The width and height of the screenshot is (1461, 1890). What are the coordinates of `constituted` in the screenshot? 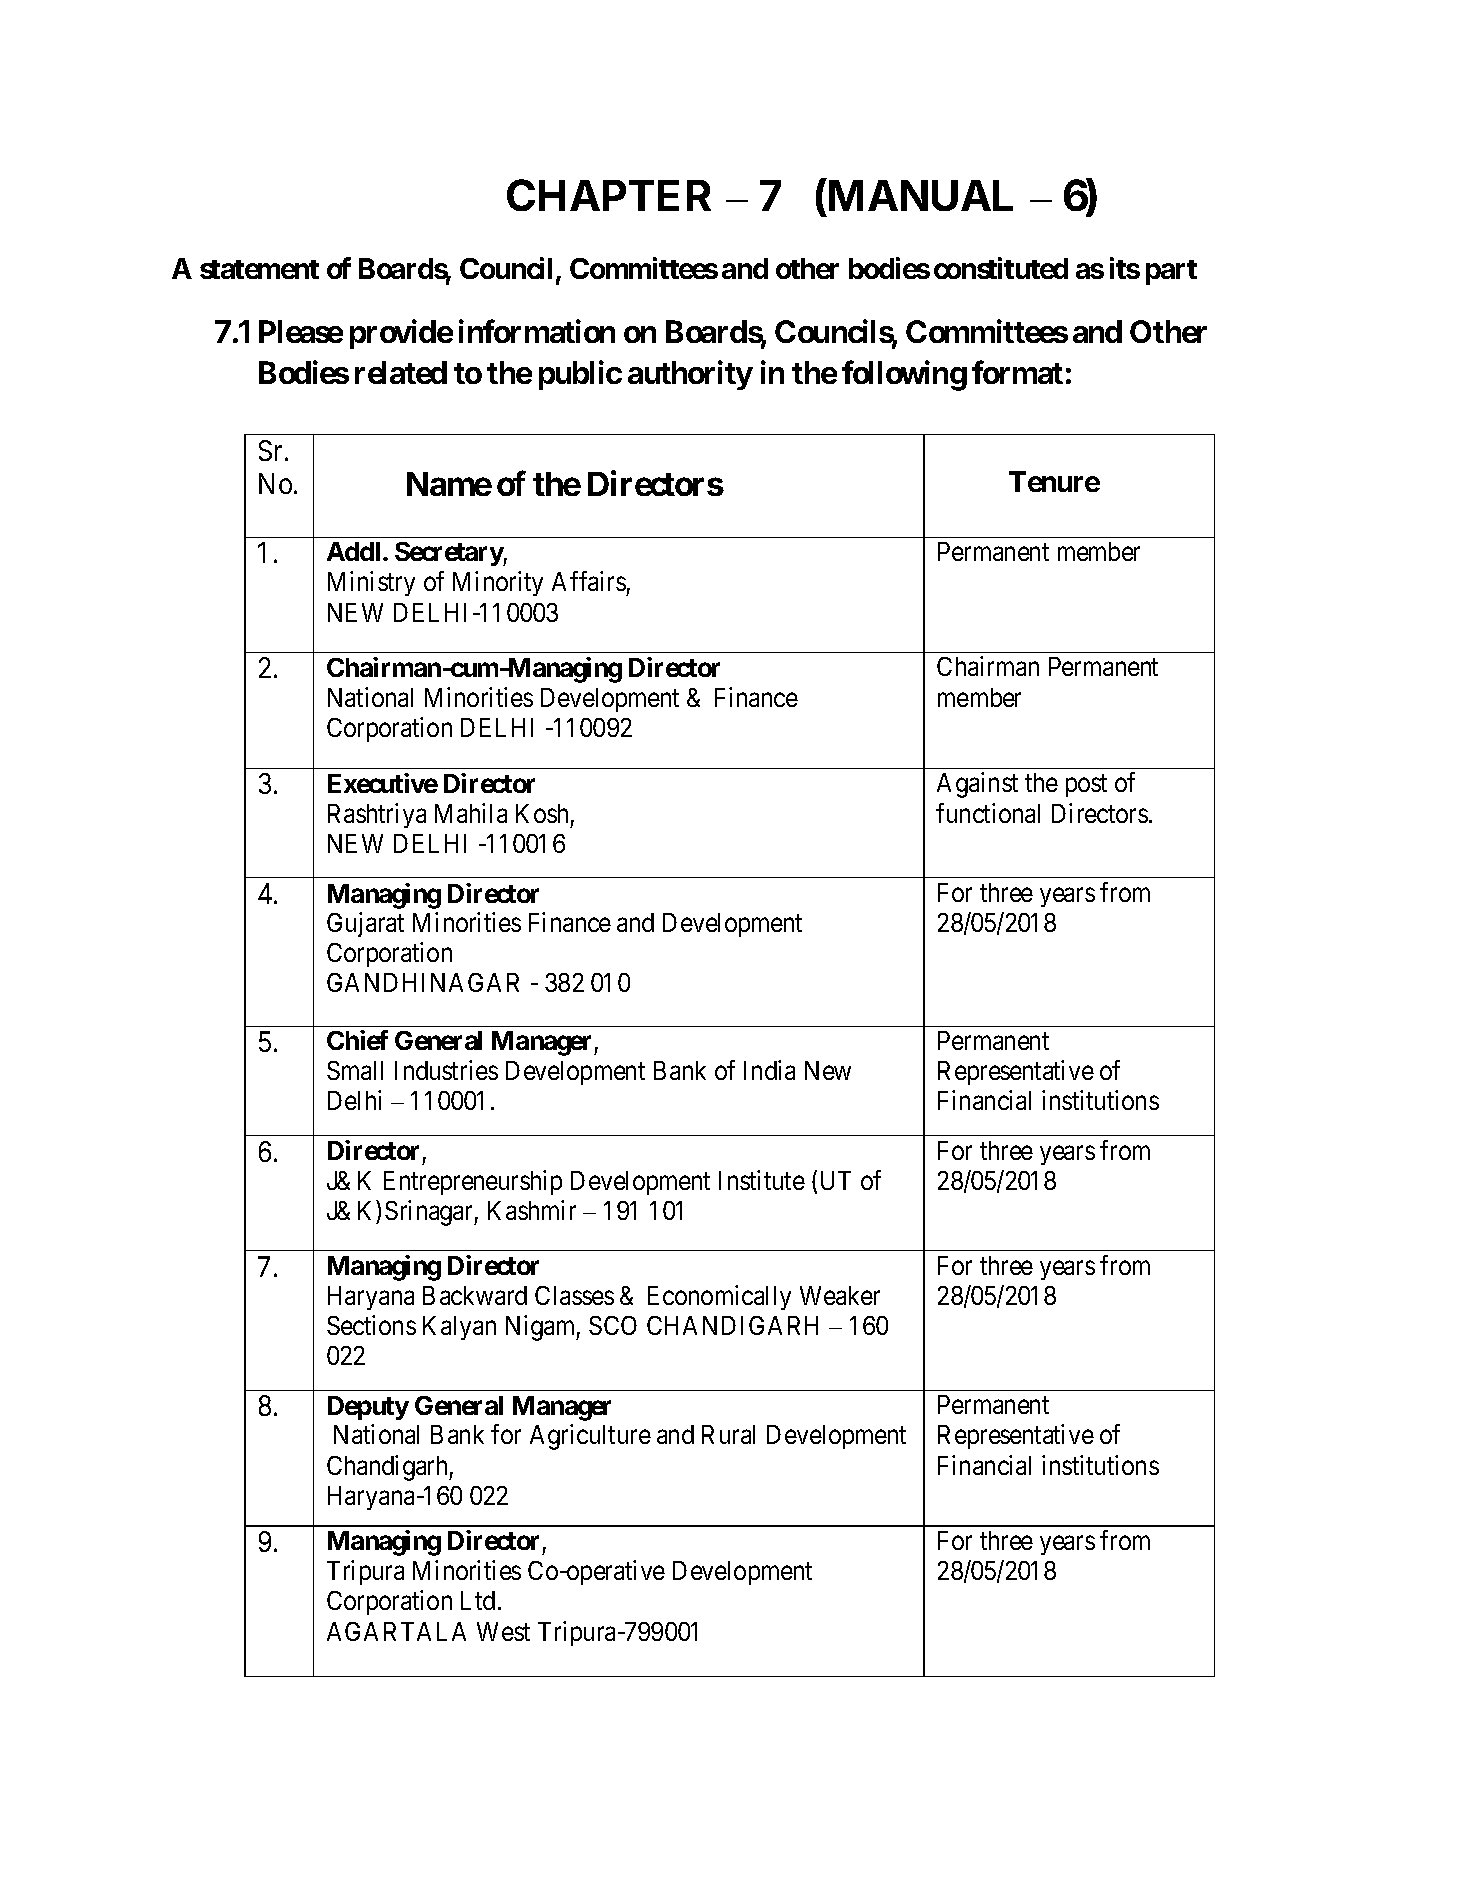 It's located at (1001, 268).
